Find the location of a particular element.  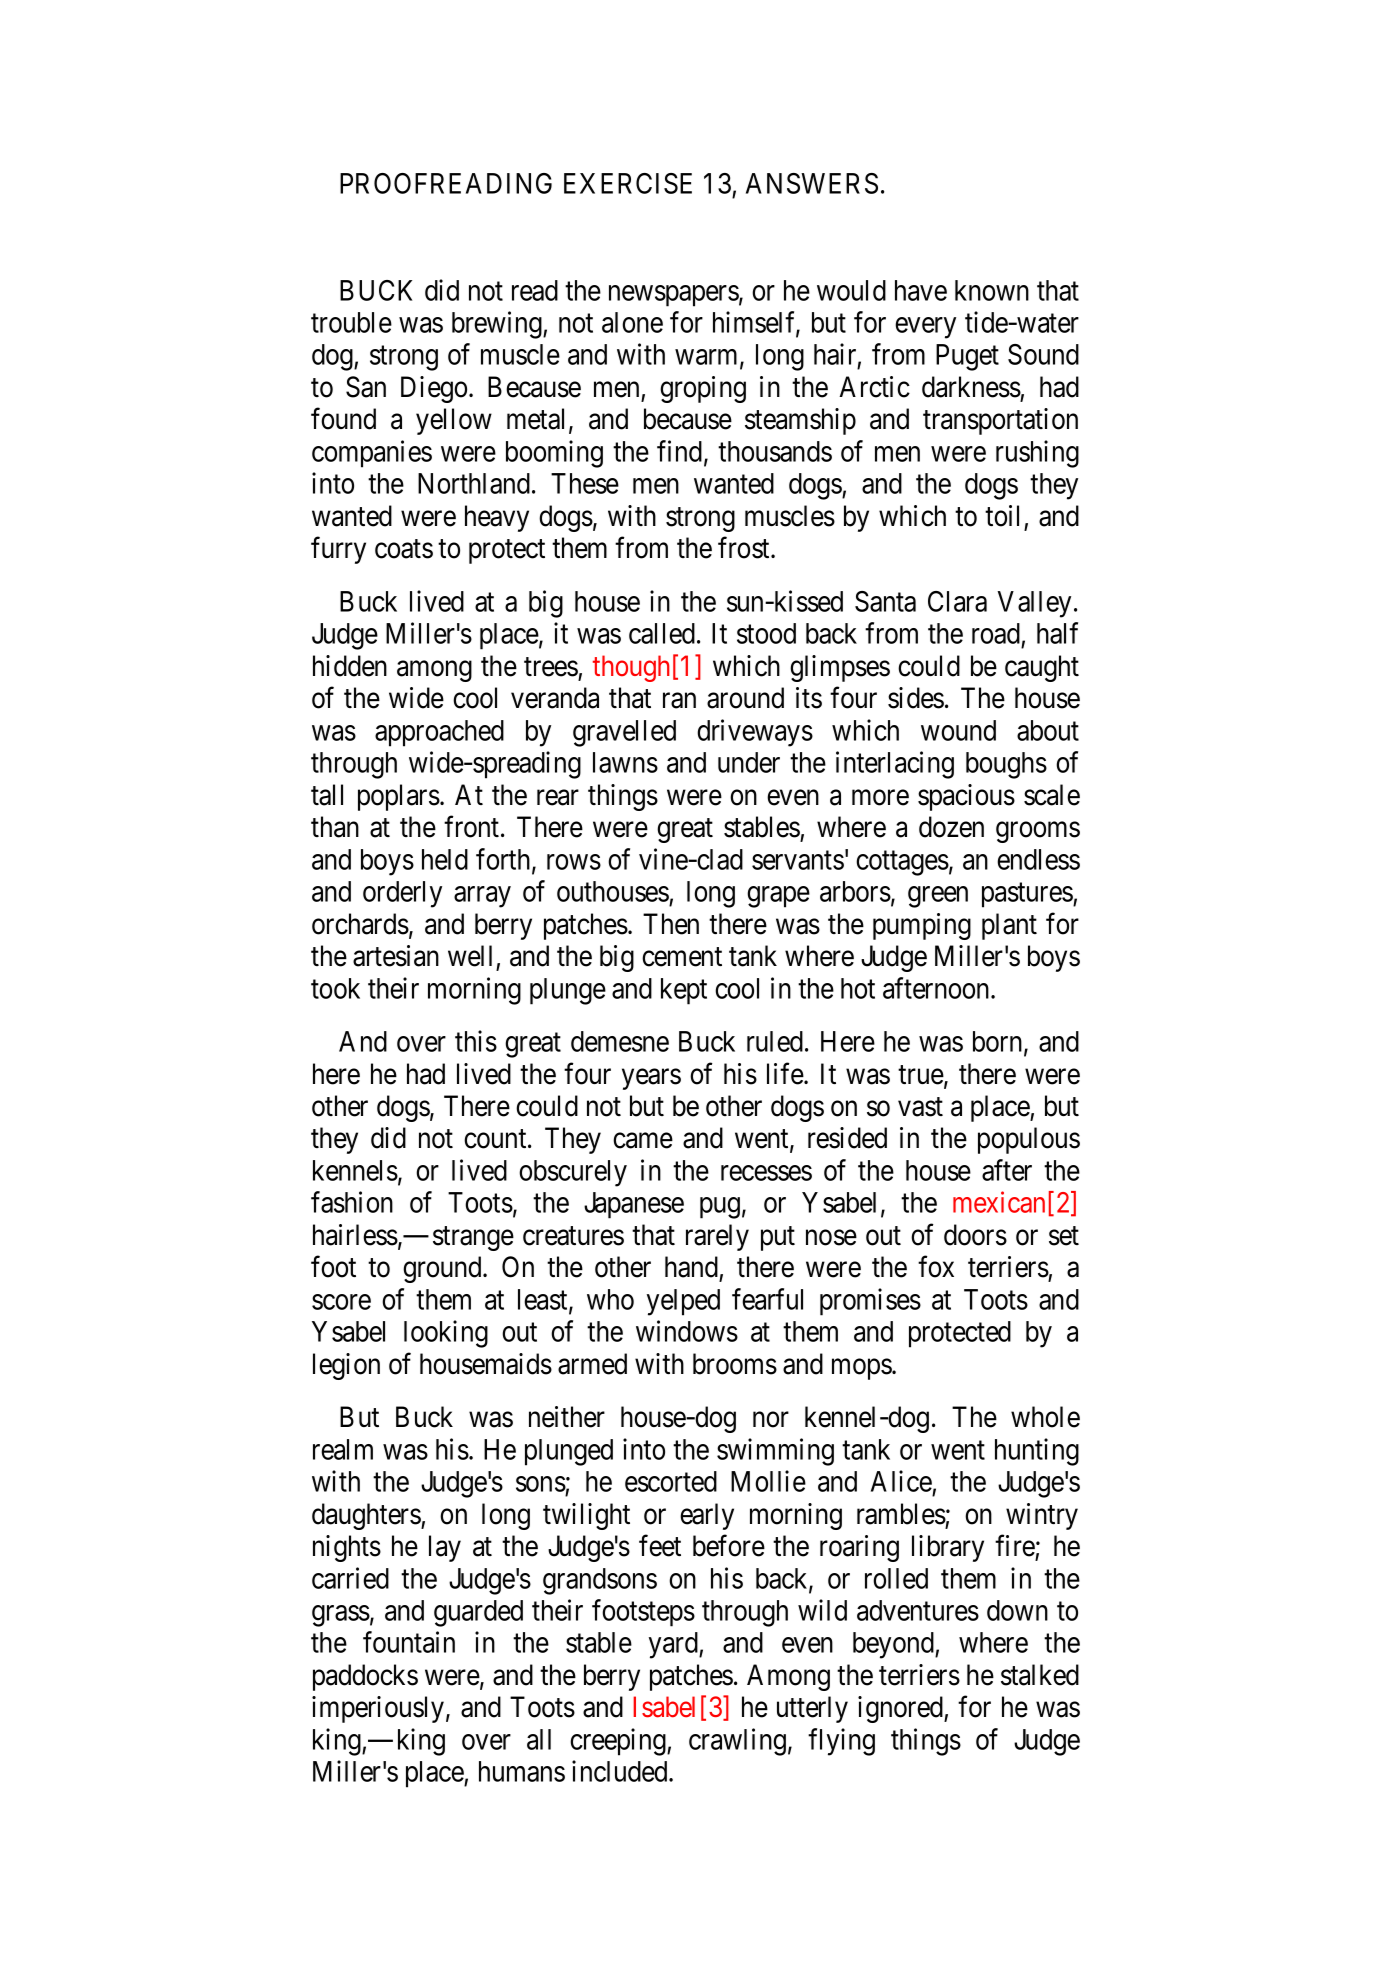

known is located at coordinates (992, 290).
